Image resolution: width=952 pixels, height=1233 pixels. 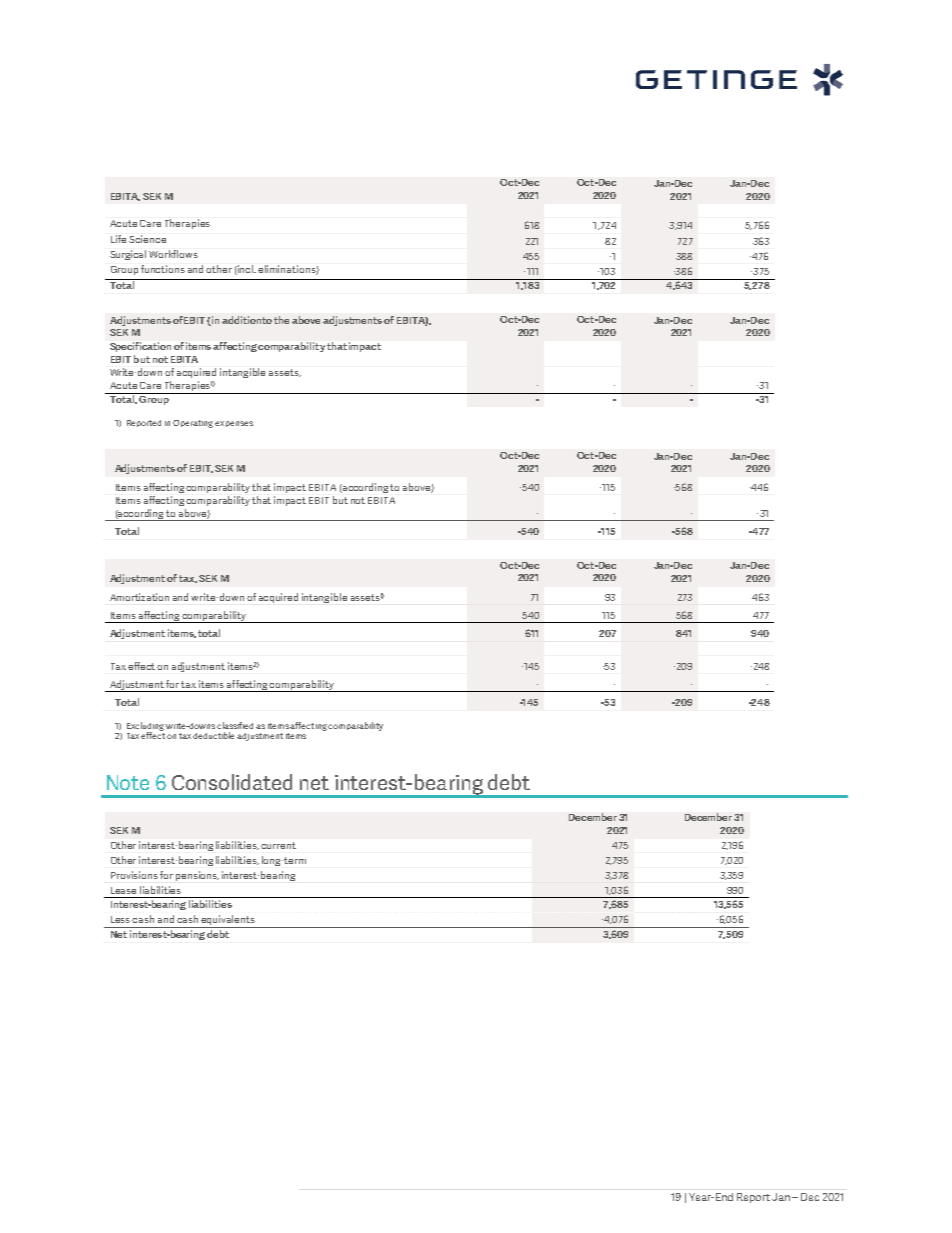 I want to click on Provisions, so click(x=134, y=875).
